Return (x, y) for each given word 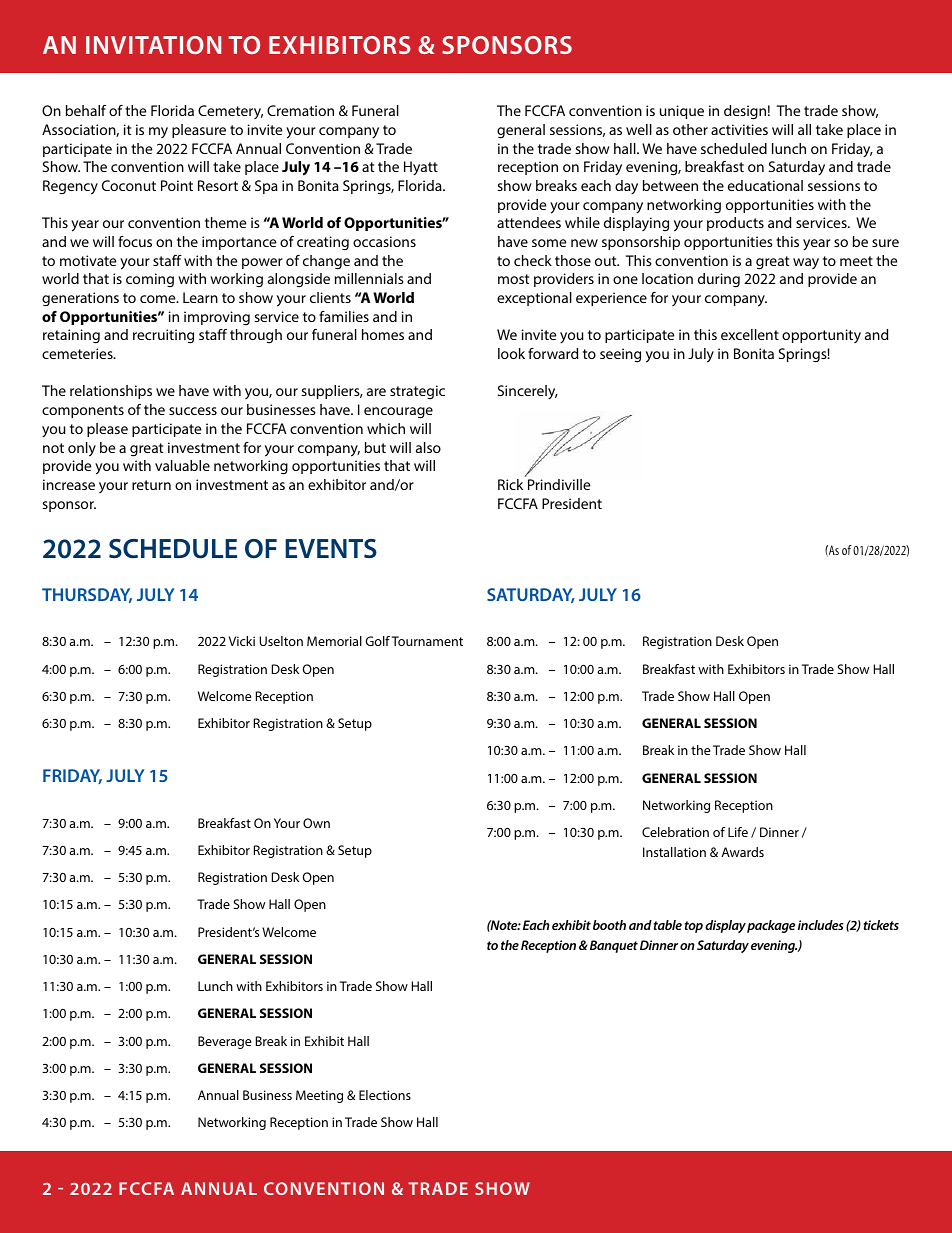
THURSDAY (87, 595)
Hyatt (421, 168)
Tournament (427, 641)
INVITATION (153, 45)
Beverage (225, 1042)
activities (739, 129)
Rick (510, 484)
